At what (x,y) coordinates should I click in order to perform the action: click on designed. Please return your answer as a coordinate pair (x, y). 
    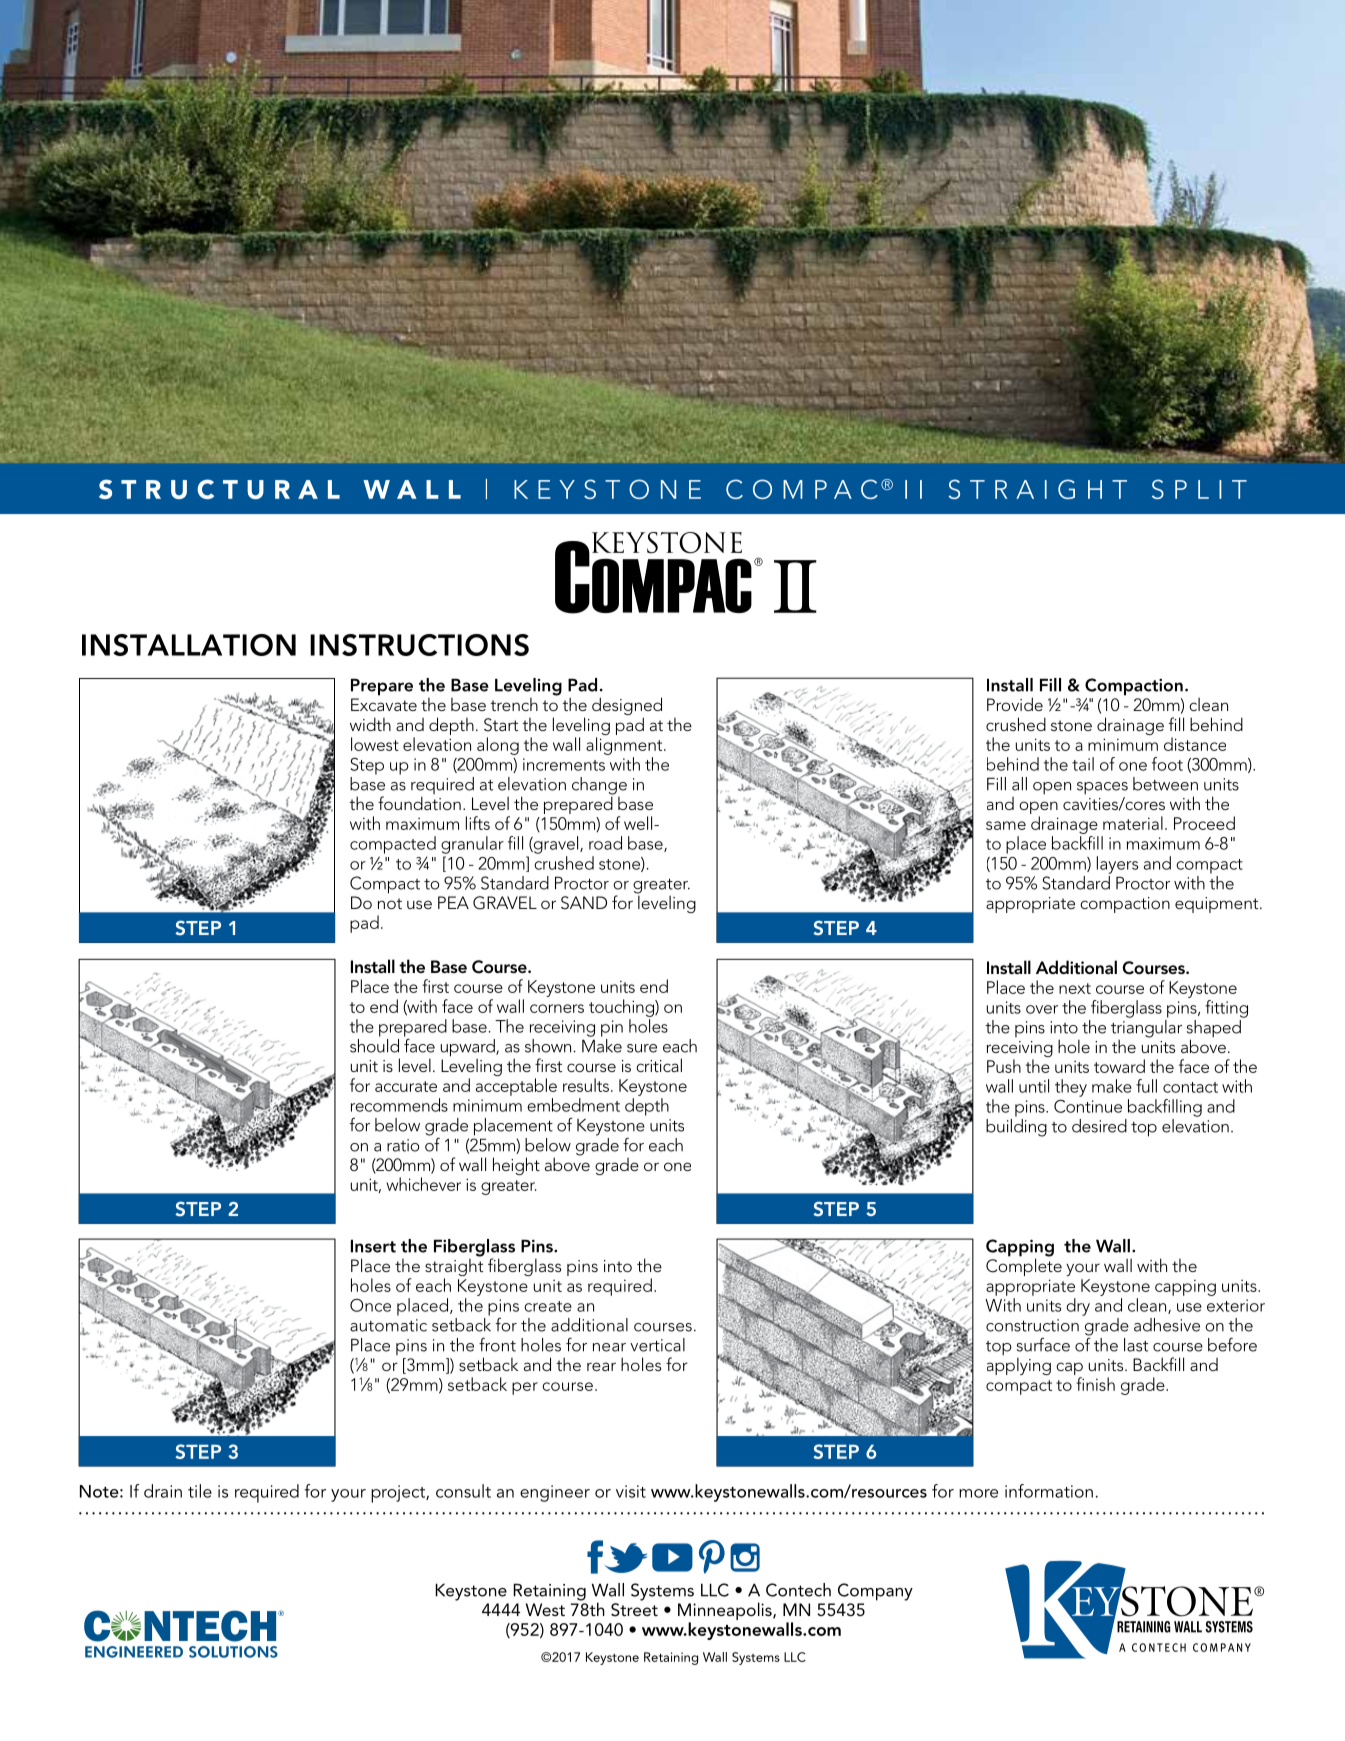
    Looking at the image, I should click on (627, 707).
